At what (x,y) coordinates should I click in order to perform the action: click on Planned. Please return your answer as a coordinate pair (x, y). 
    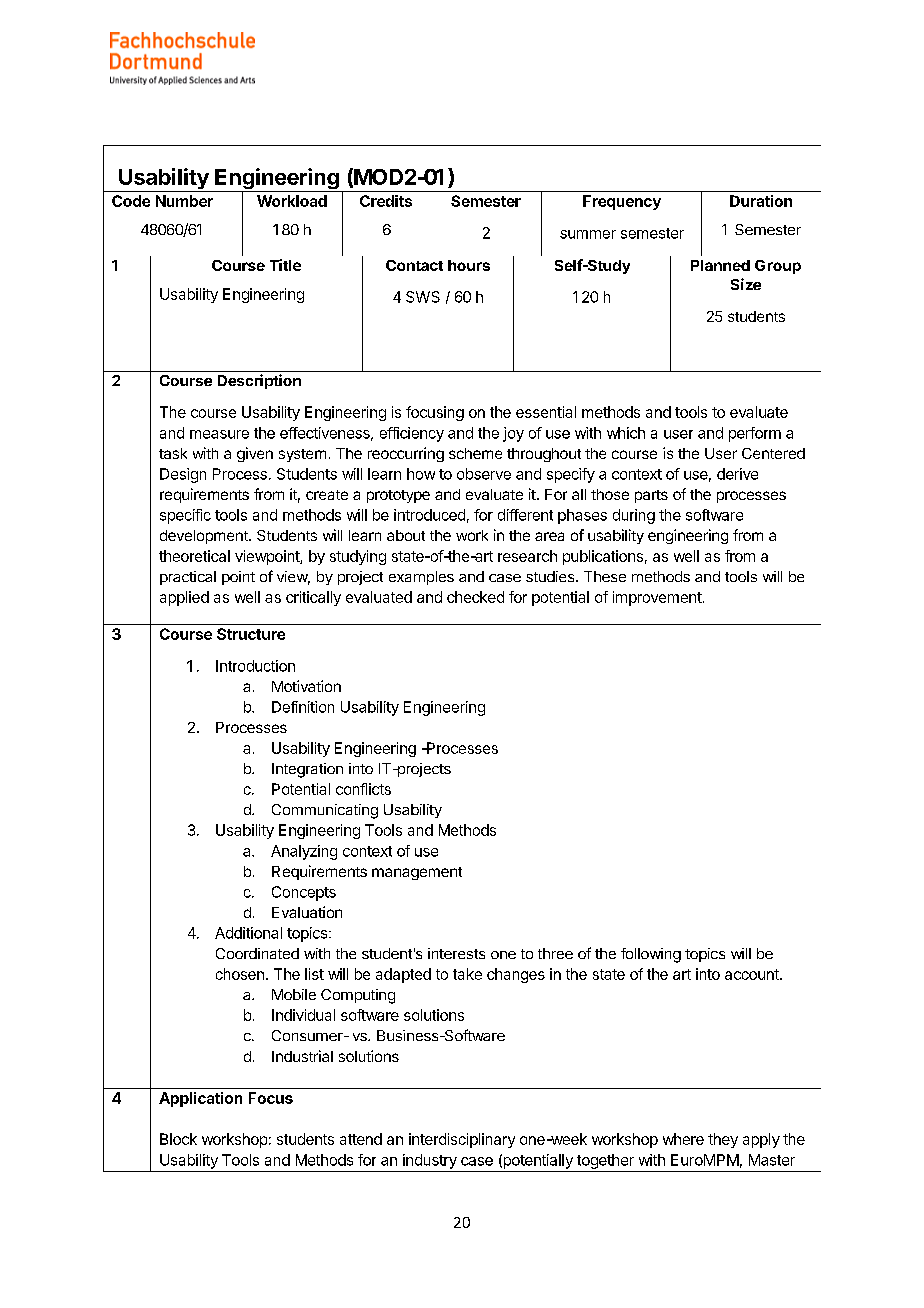
    Looking at the image, I should click on (720, 265).
